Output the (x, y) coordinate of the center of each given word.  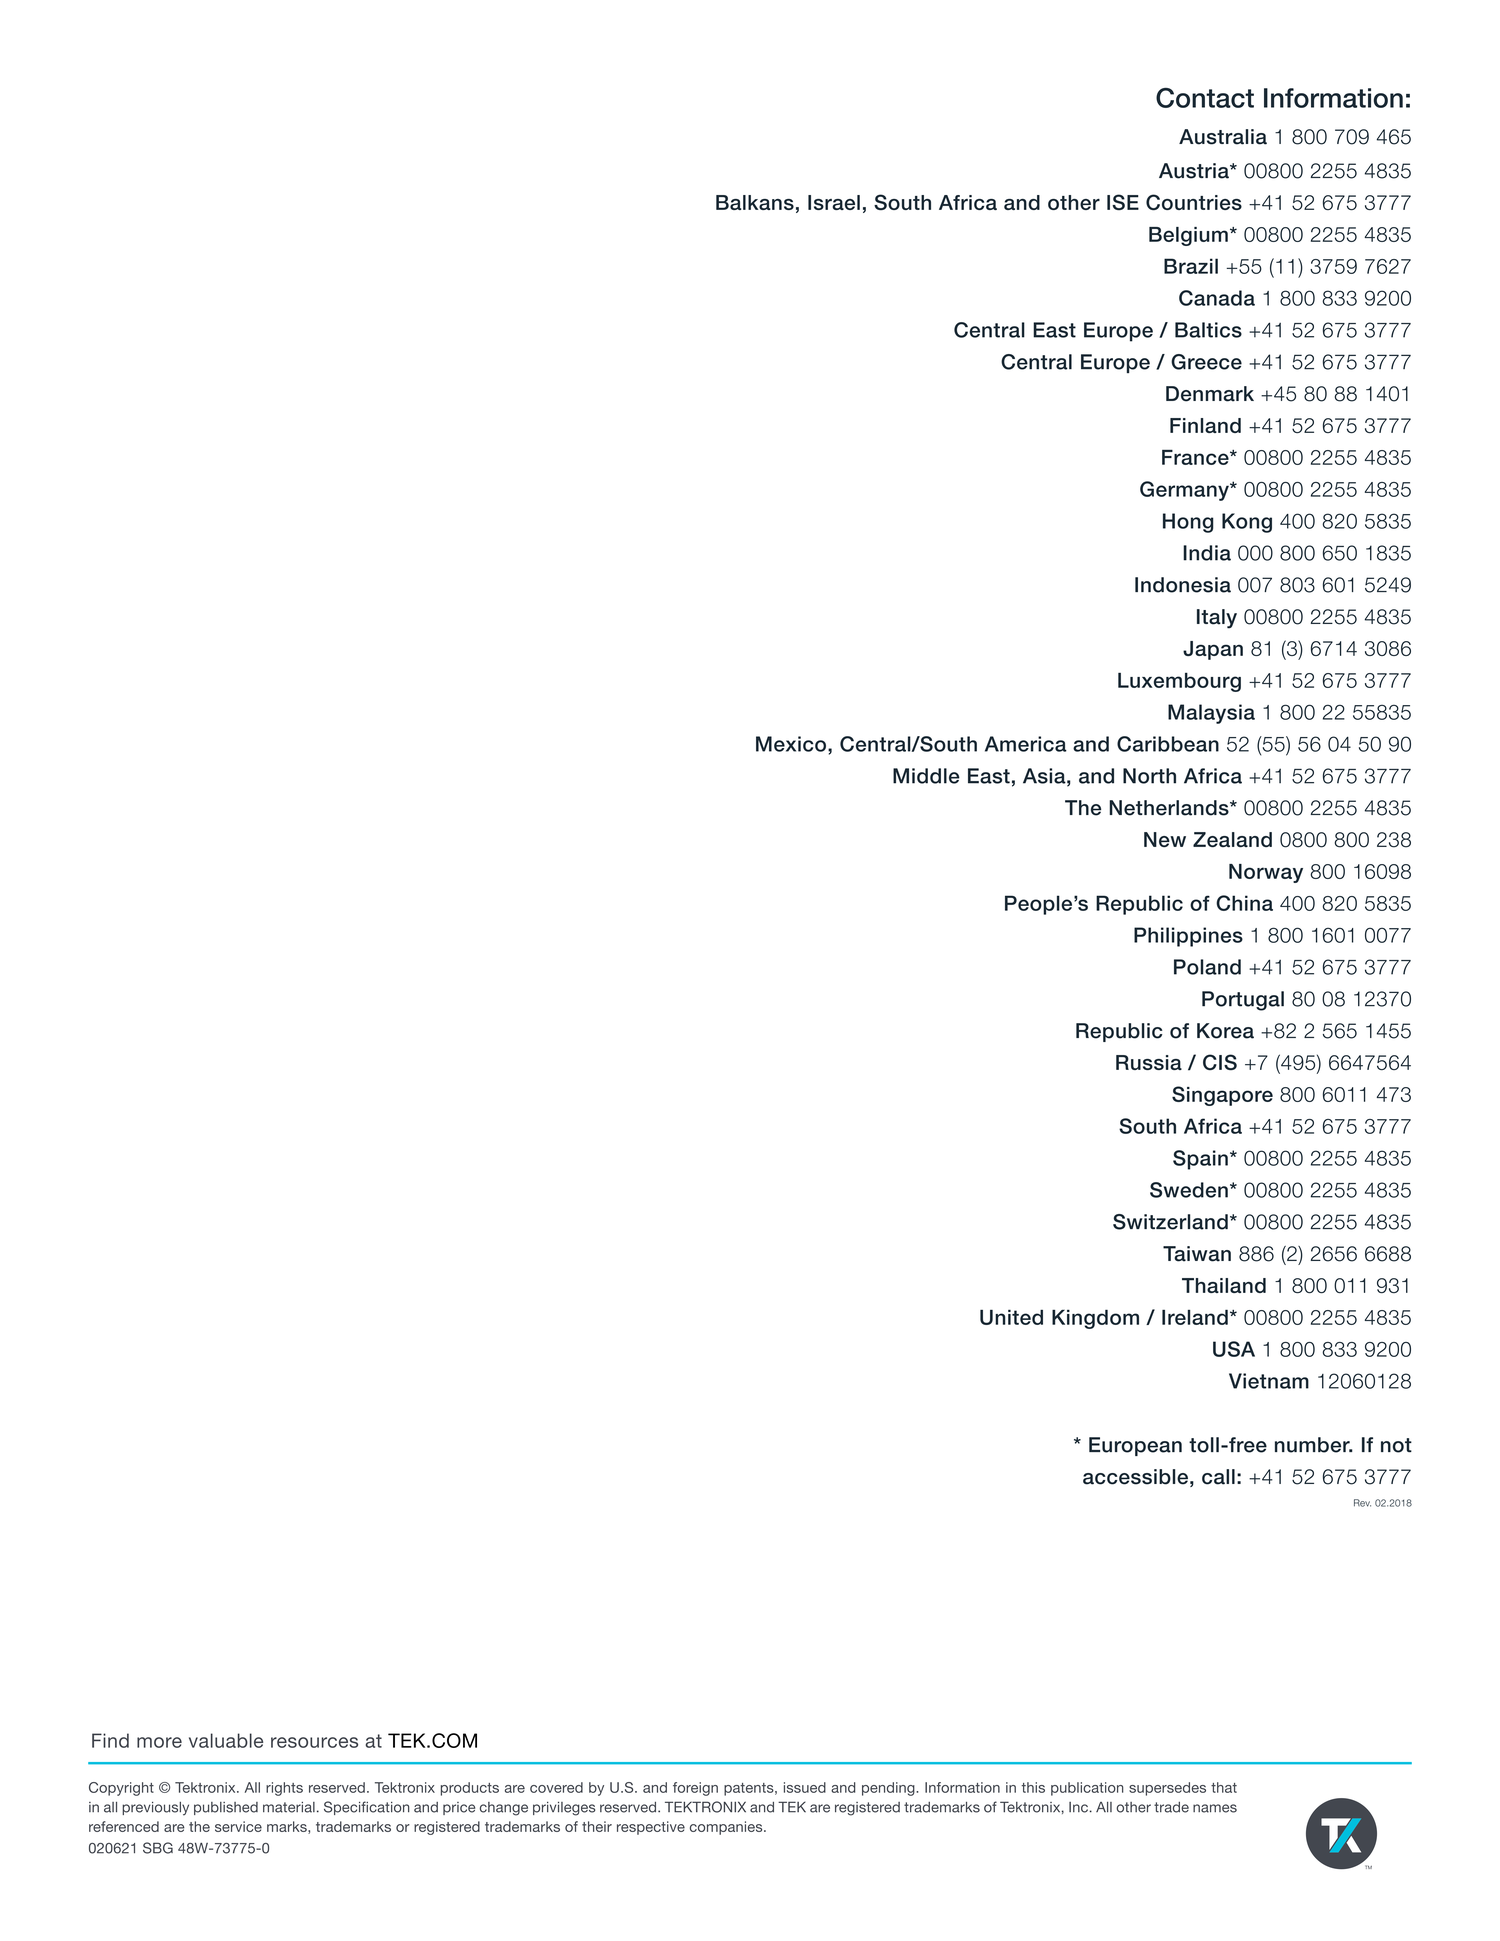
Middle (926, 776)
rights (284, 1789)
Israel (834, 202)
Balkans (755, 202)
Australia (1223, 137)
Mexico (792, 744)
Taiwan (1197, 1254)
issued (805, 1787)
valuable (226, 1740)
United (1011, 1317)
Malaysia (1211, 714)
